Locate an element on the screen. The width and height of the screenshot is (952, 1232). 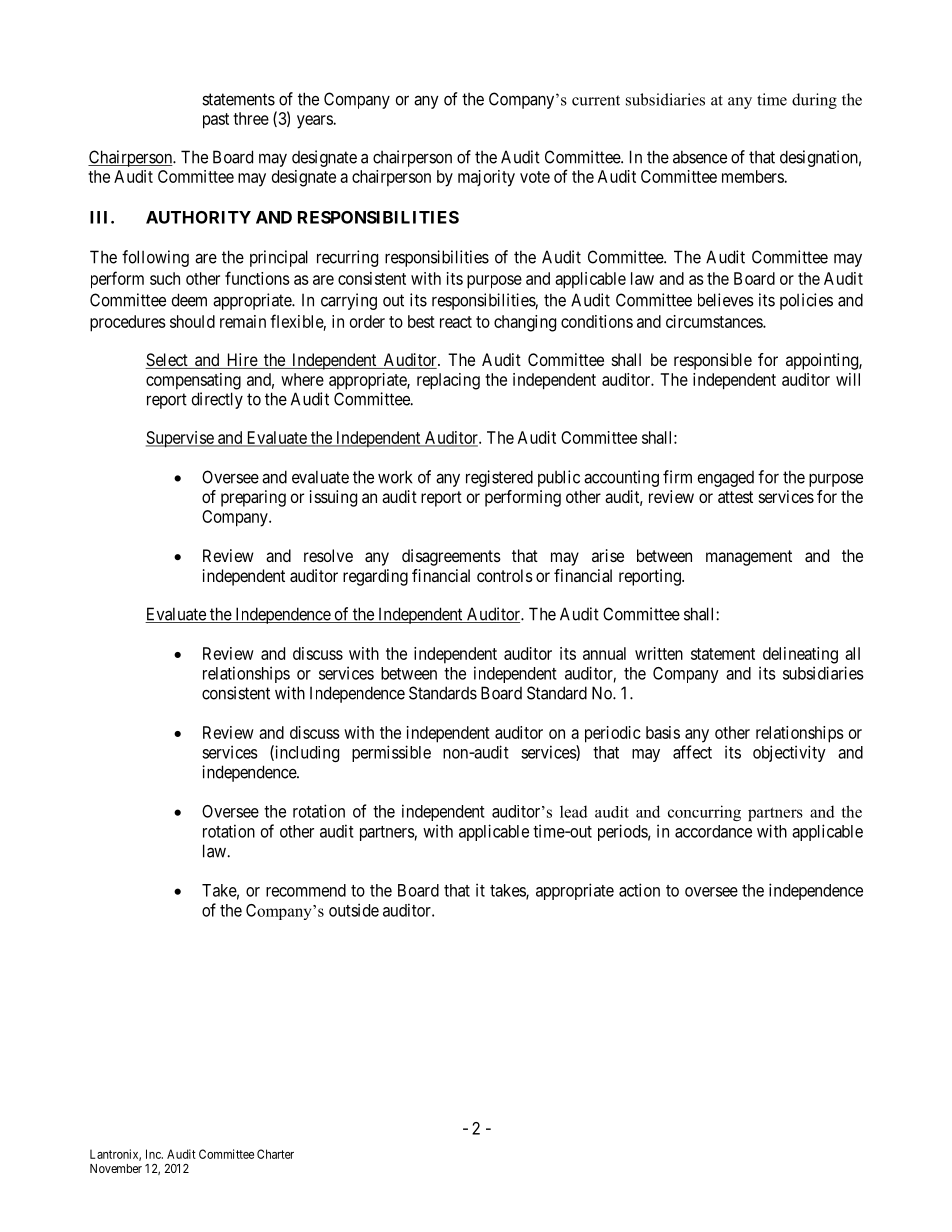
November is located at coordinates (116, 1168).
